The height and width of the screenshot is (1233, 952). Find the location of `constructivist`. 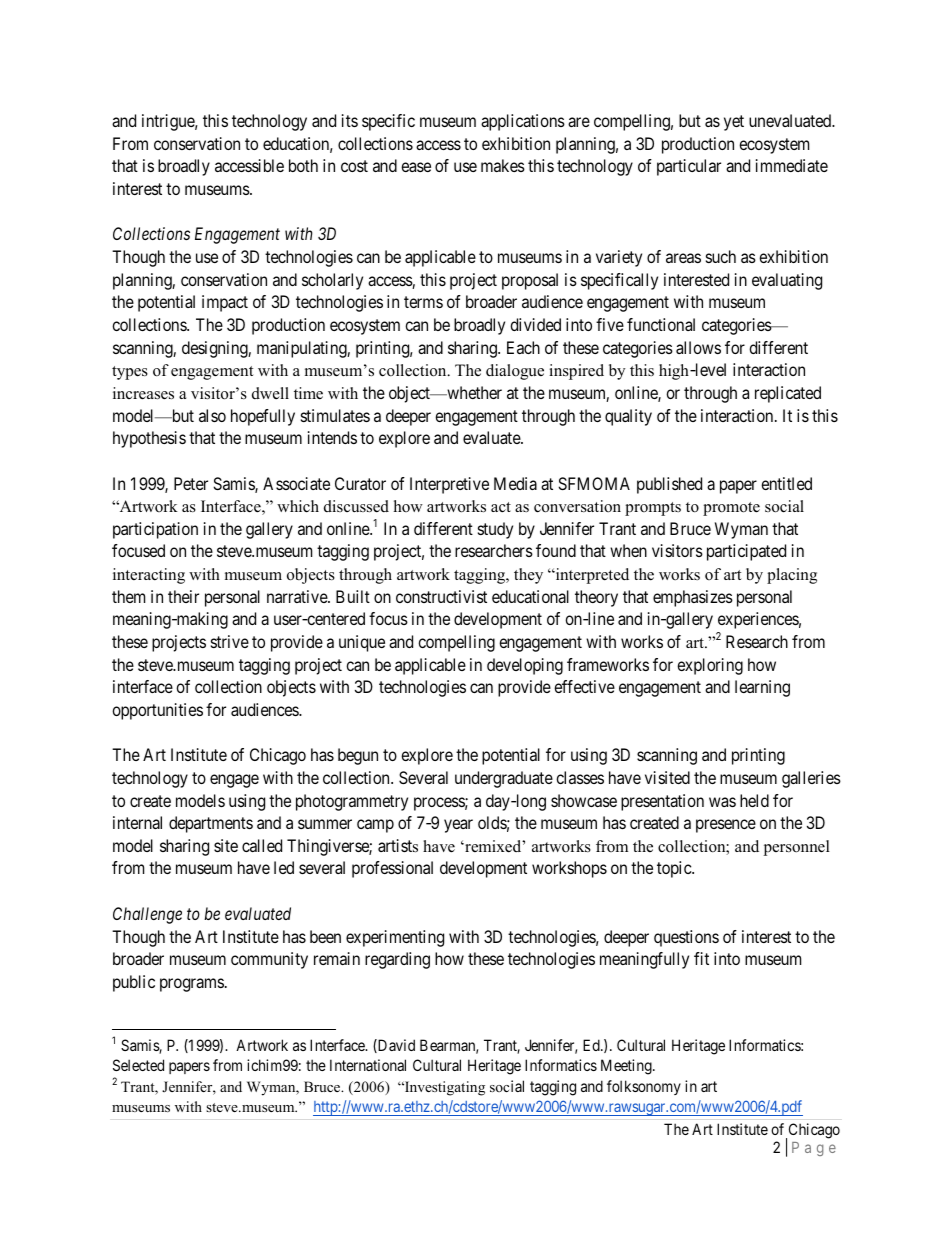

constructivist is located at coordinates (441, 596).
